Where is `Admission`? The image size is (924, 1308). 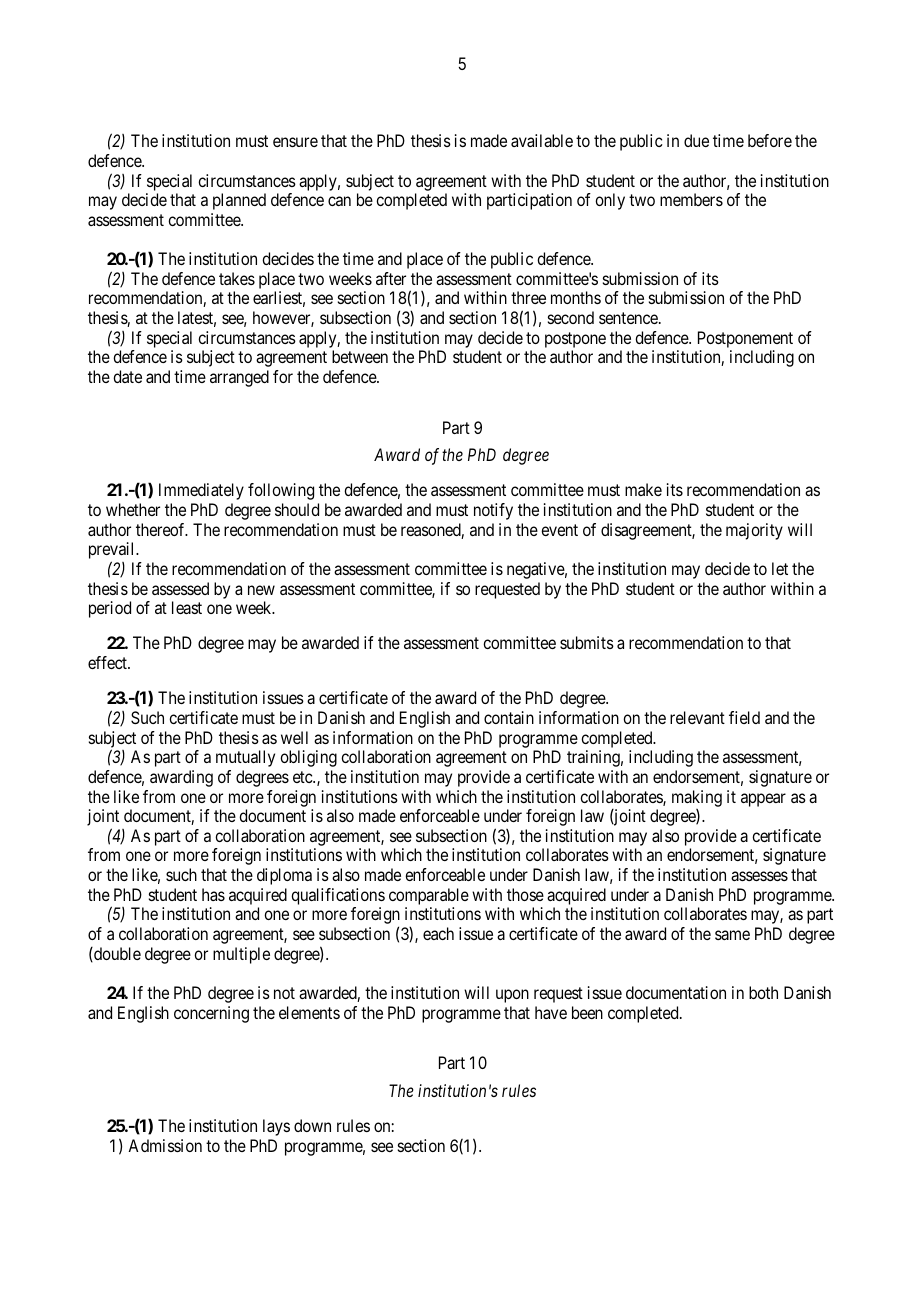
Admission is located at coordinates (165, 1145).
